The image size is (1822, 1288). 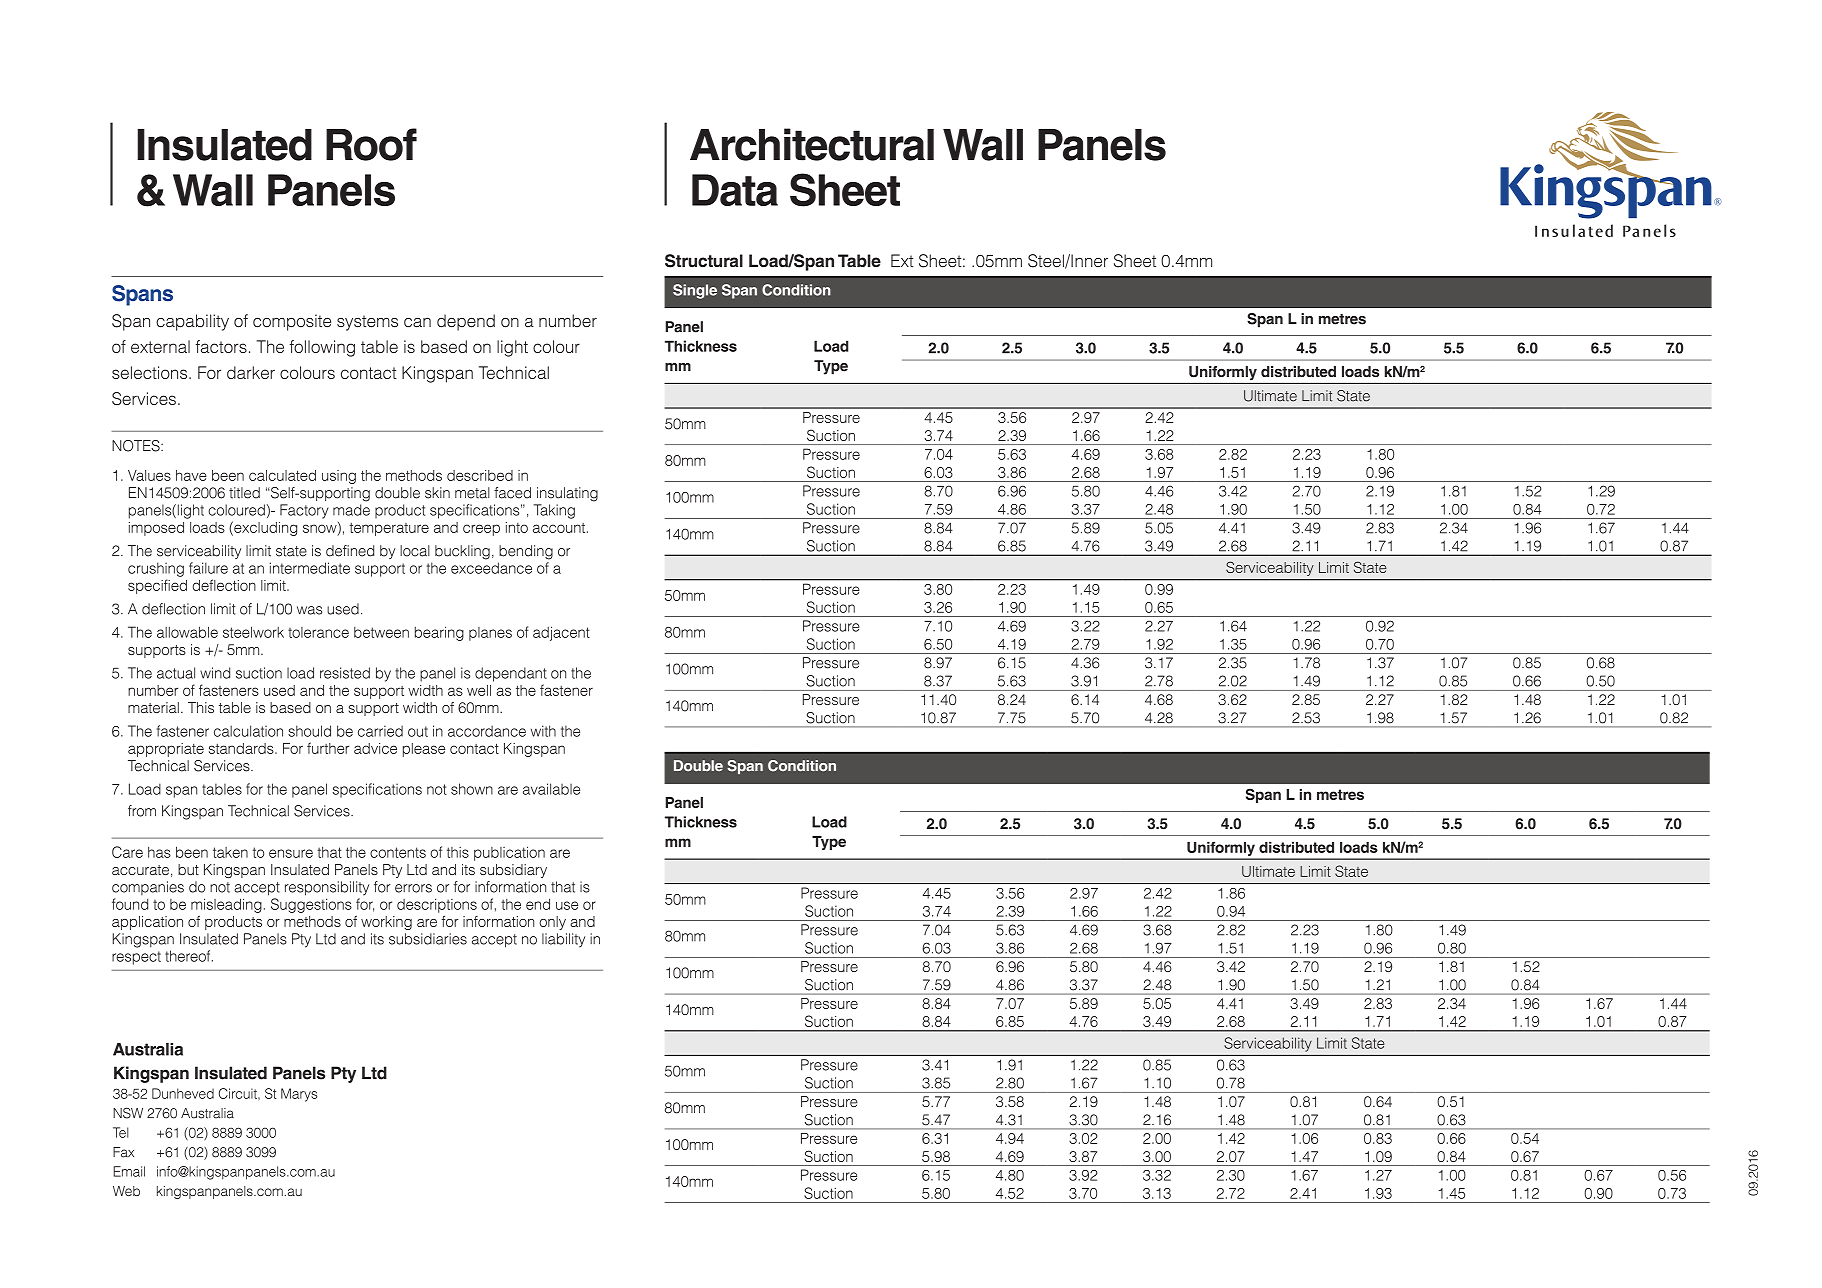 What do you see at coordinates (371, 144) in the screenshot?
I see `Roof` at bounding box center [371, 144].
